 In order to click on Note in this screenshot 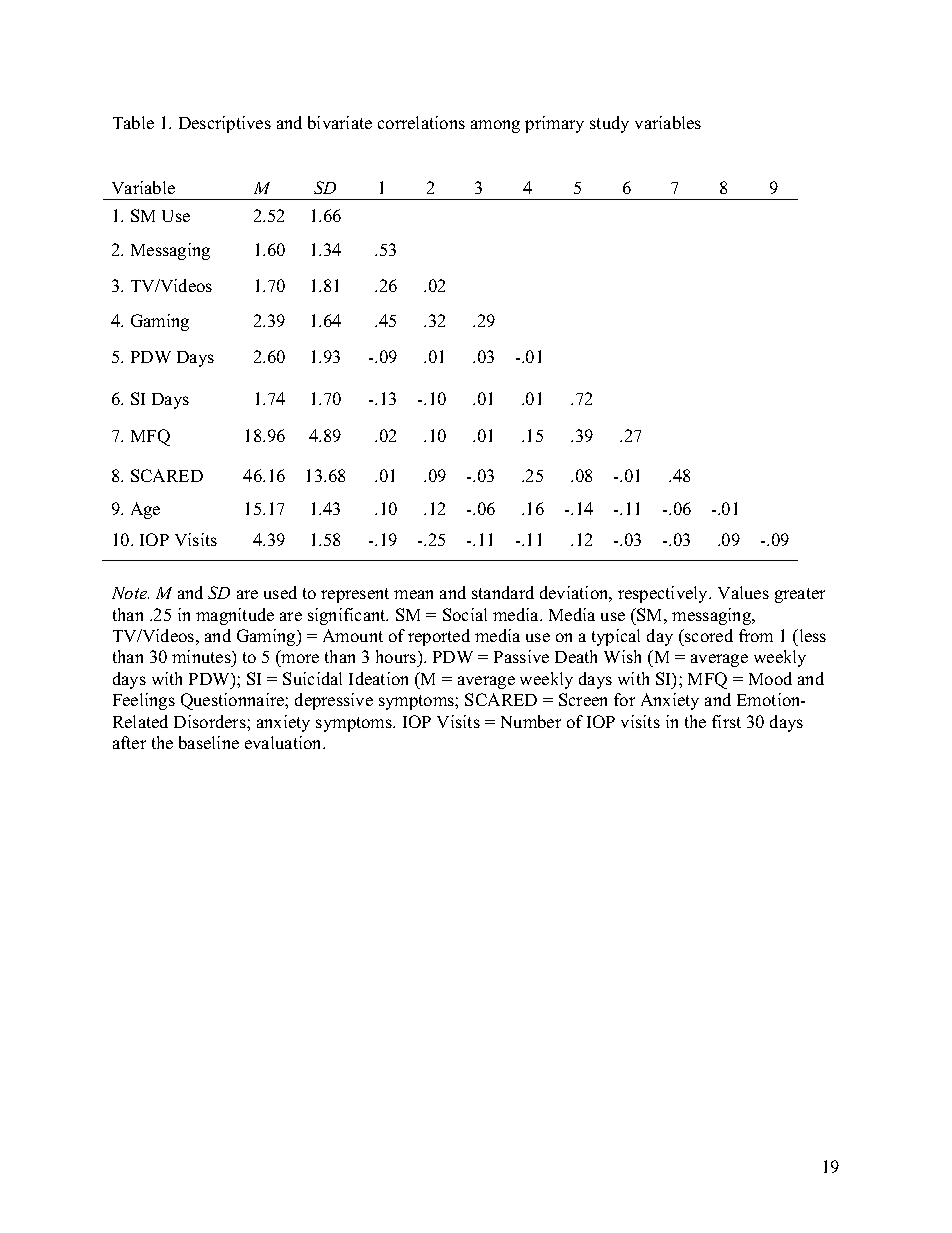, I will do `click(130, 593)`.
